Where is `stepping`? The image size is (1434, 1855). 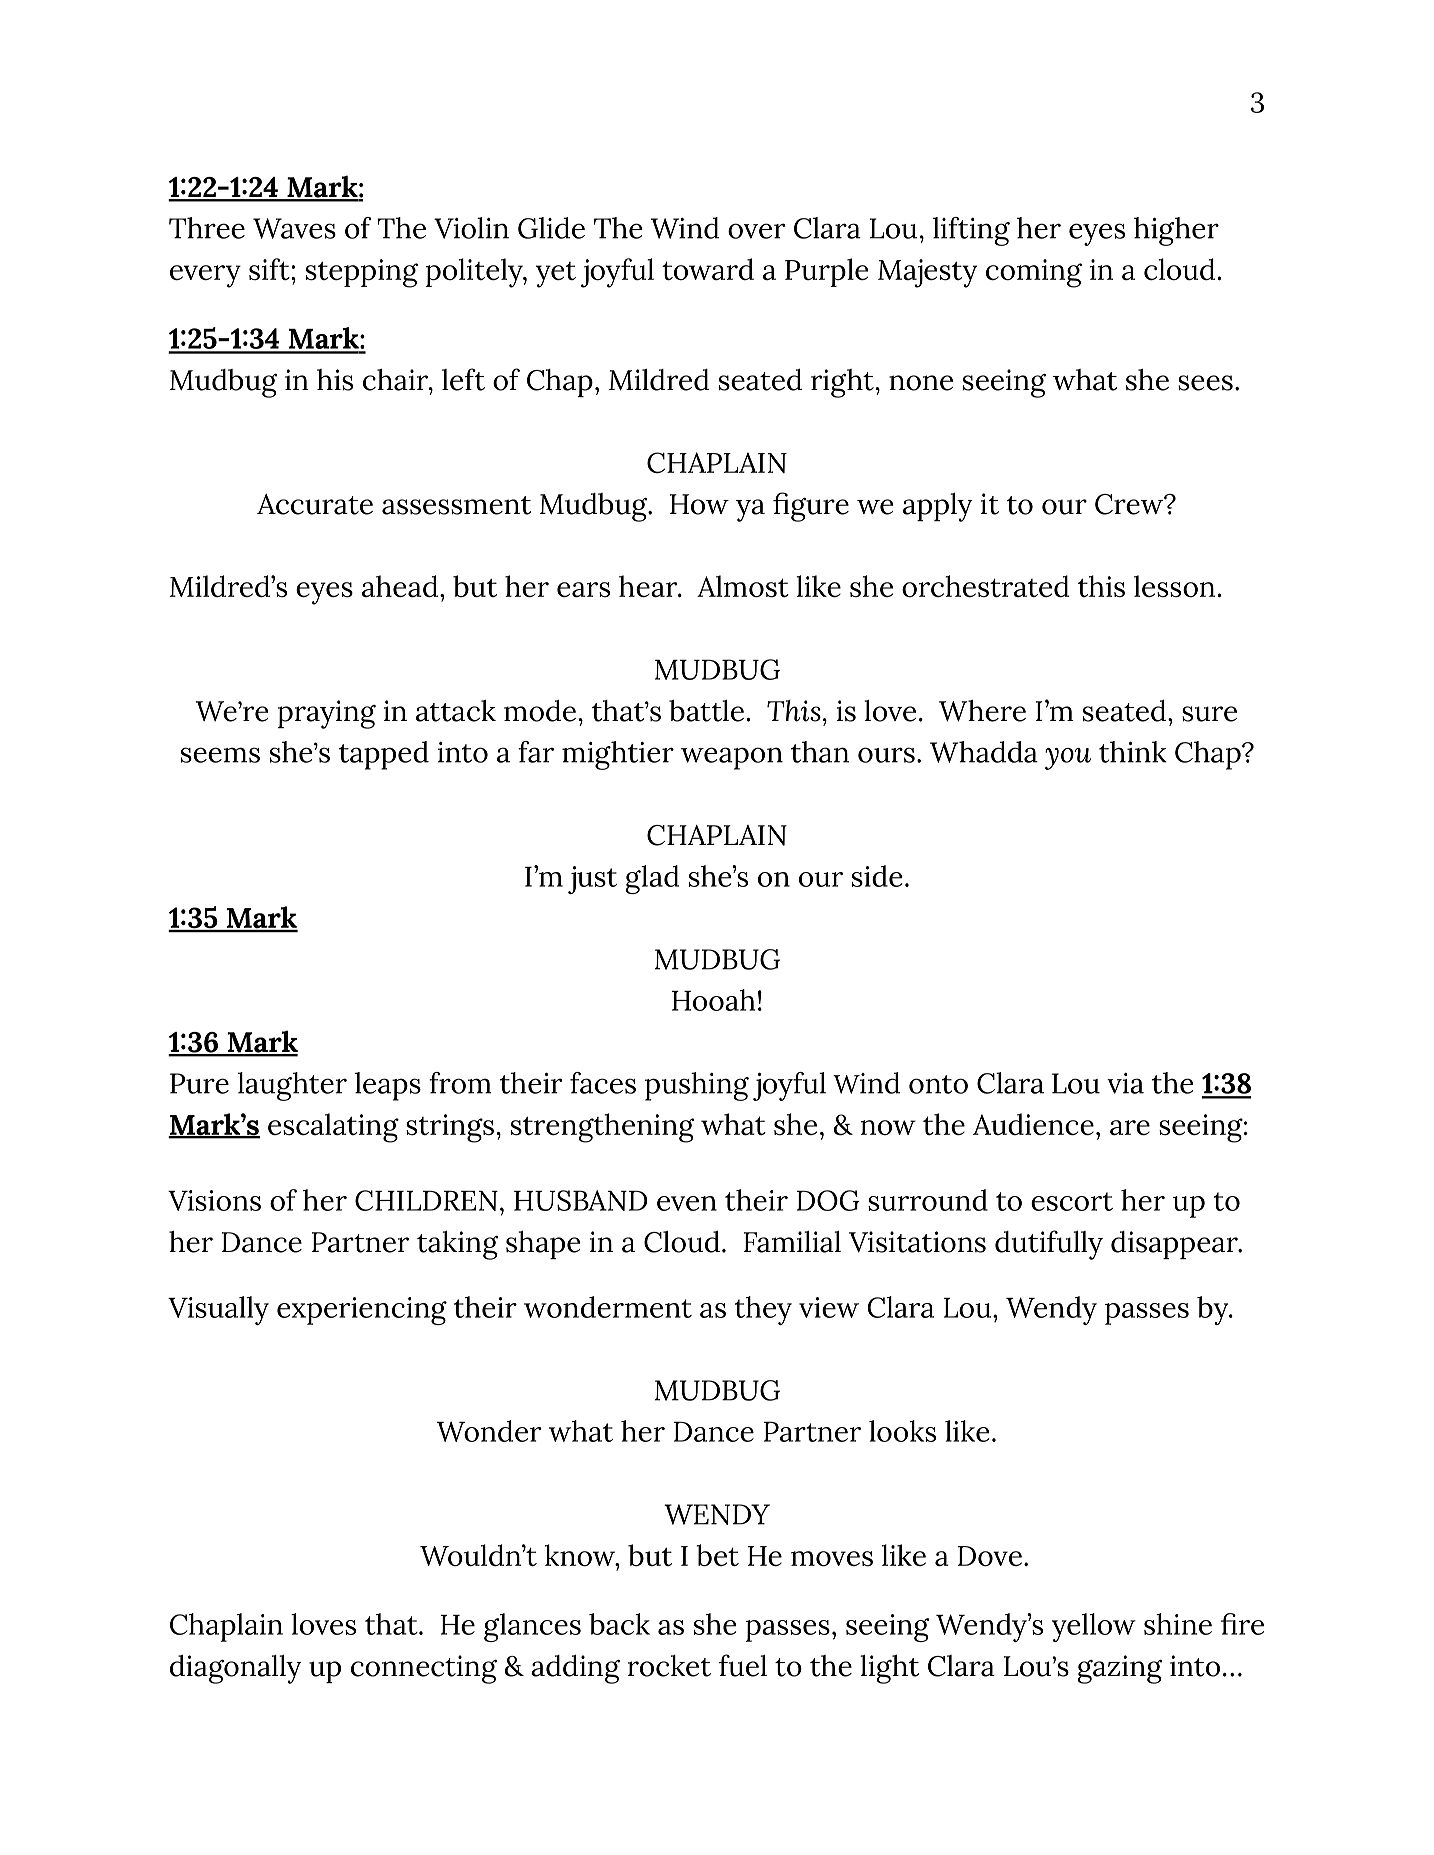
stepping is located at coordinates (362, 273).
